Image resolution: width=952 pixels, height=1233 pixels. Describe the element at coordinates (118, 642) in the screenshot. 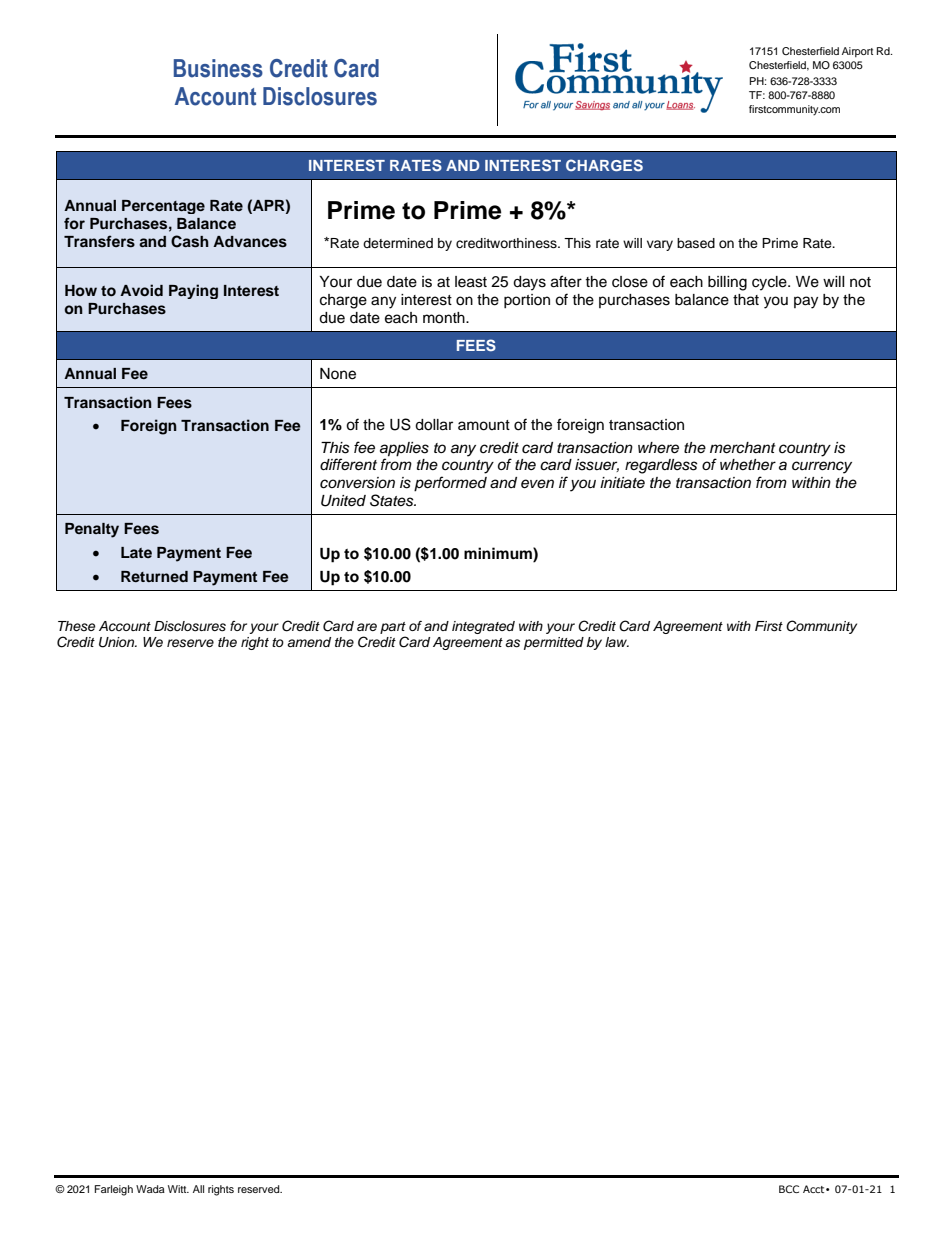

I see `Union` at that location.
